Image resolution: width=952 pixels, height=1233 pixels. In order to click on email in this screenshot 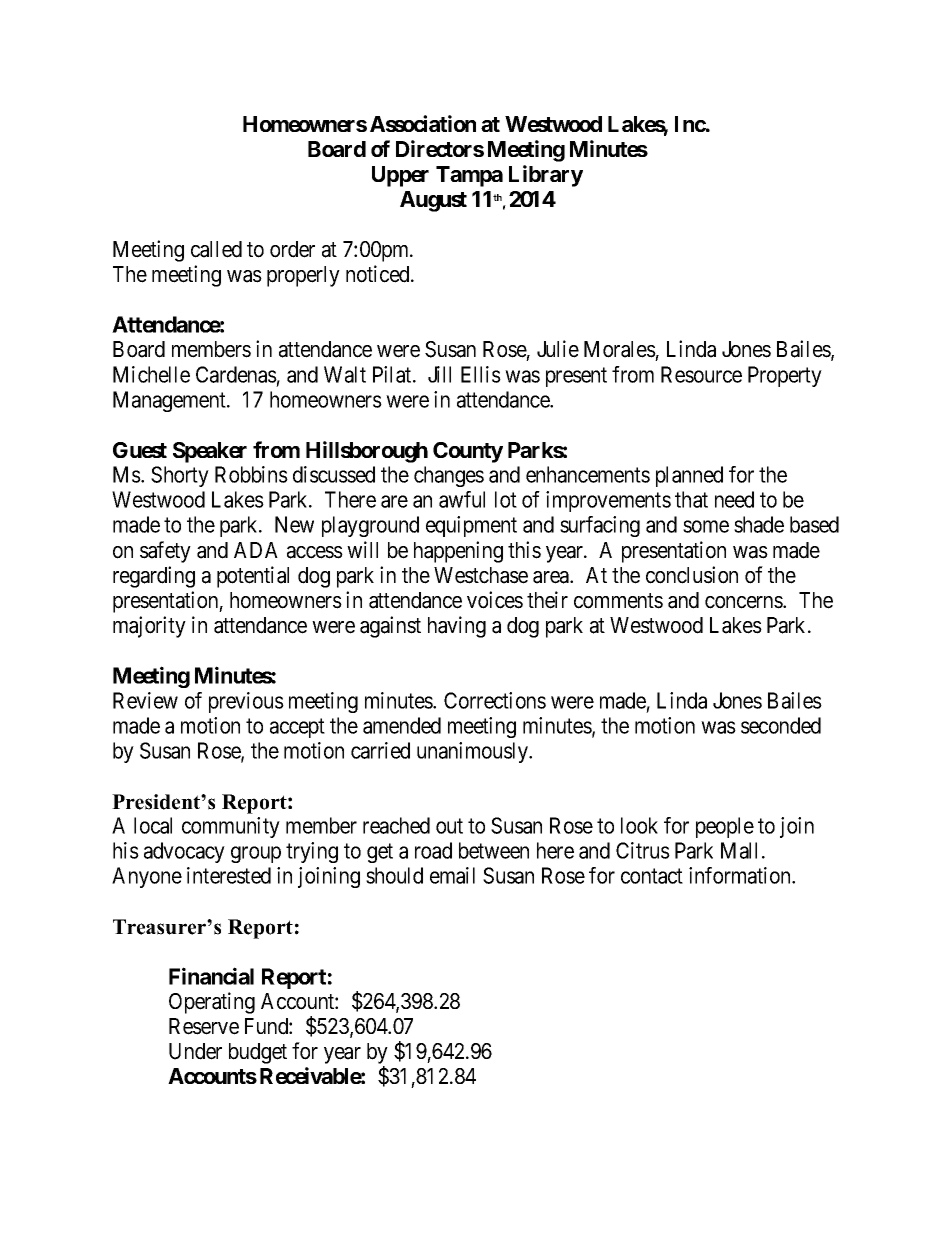, I will do `click(452, 875)`.
